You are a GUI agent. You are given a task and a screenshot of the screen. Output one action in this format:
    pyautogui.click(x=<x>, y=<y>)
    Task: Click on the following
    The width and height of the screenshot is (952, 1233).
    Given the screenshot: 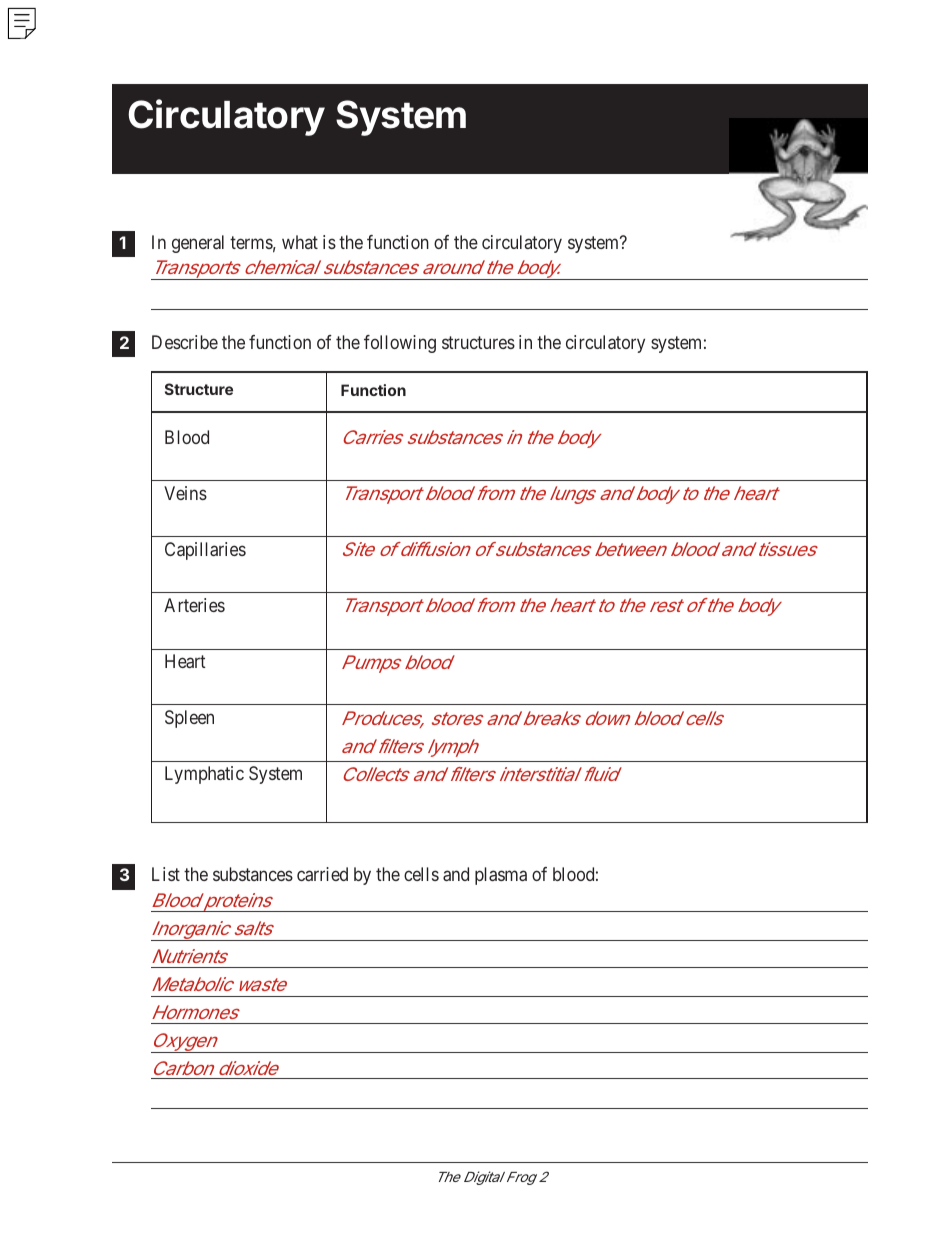 What is the action you would take?
    pyautogui.click(x=400, y=344)
